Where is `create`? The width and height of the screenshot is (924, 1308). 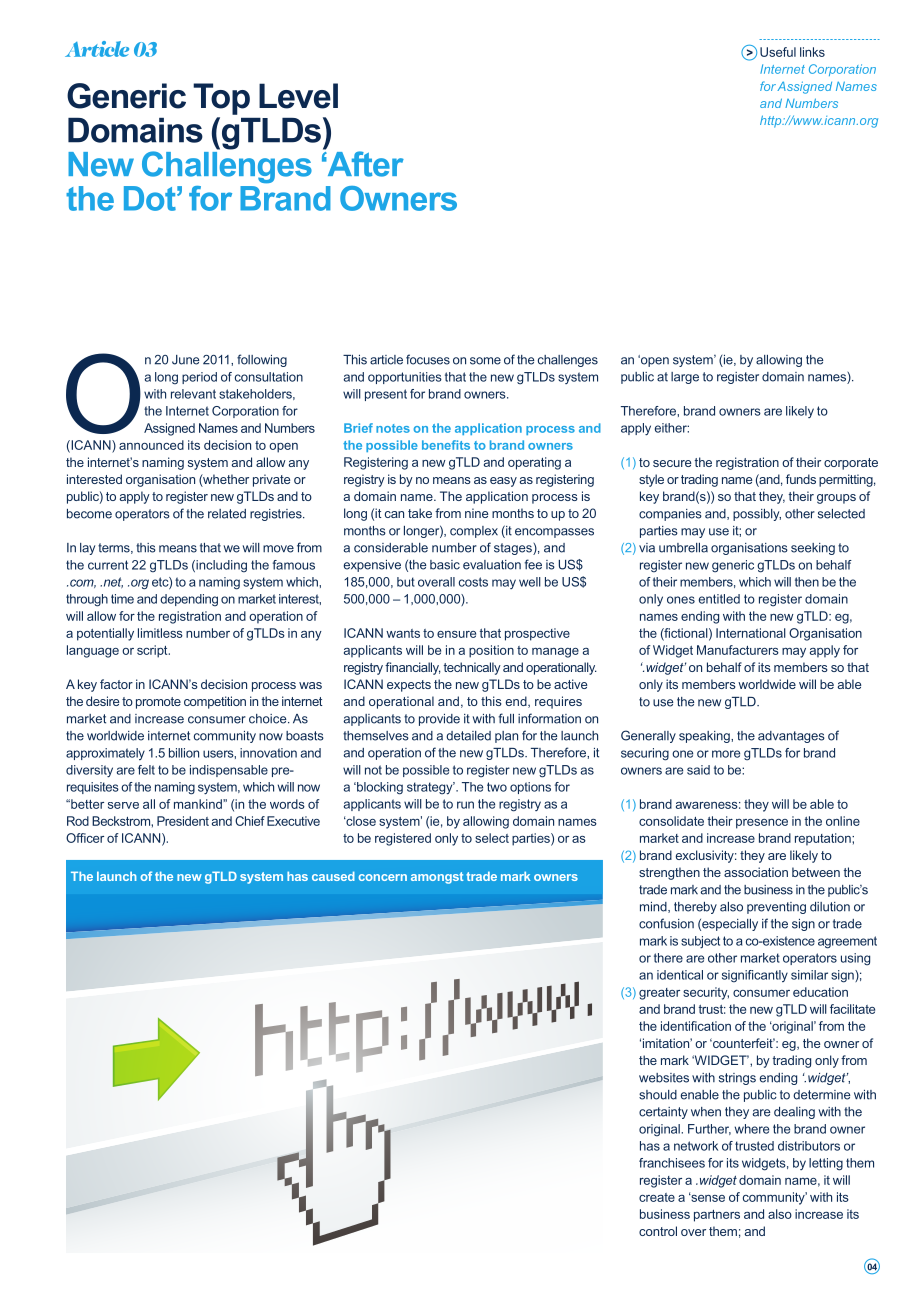
create is located at coordinates (657, 1197).
